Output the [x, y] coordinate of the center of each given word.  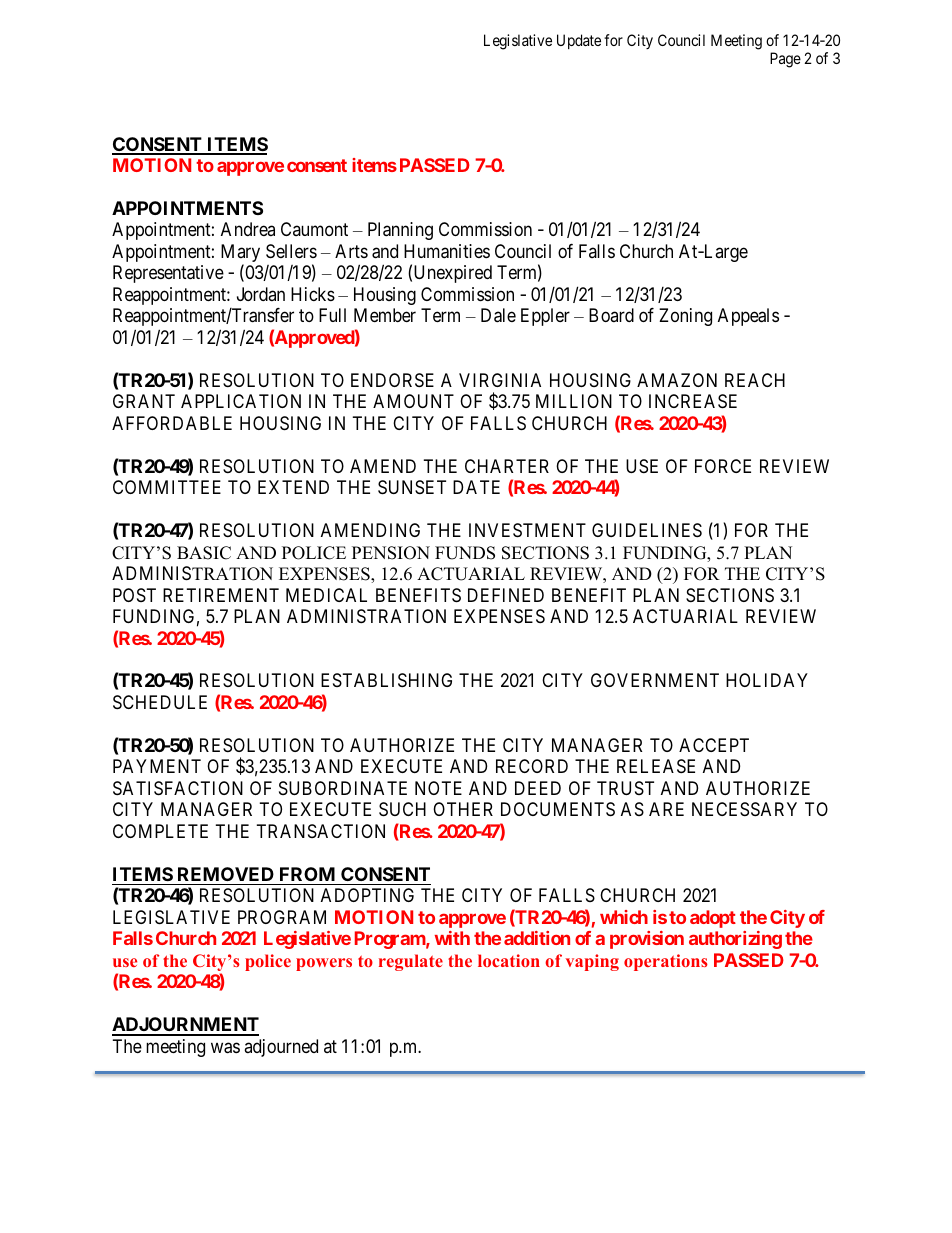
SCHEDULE [160, 702]
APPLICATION [241, 401]
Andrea [248, 229]
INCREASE [693, 401]
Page [785, 60]
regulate [411, 962]
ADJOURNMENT [185, 1026]
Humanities [447, 251]
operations [666, 962]
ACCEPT [714, 745]
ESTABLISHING [386, 680]
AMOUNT [413, 401]
